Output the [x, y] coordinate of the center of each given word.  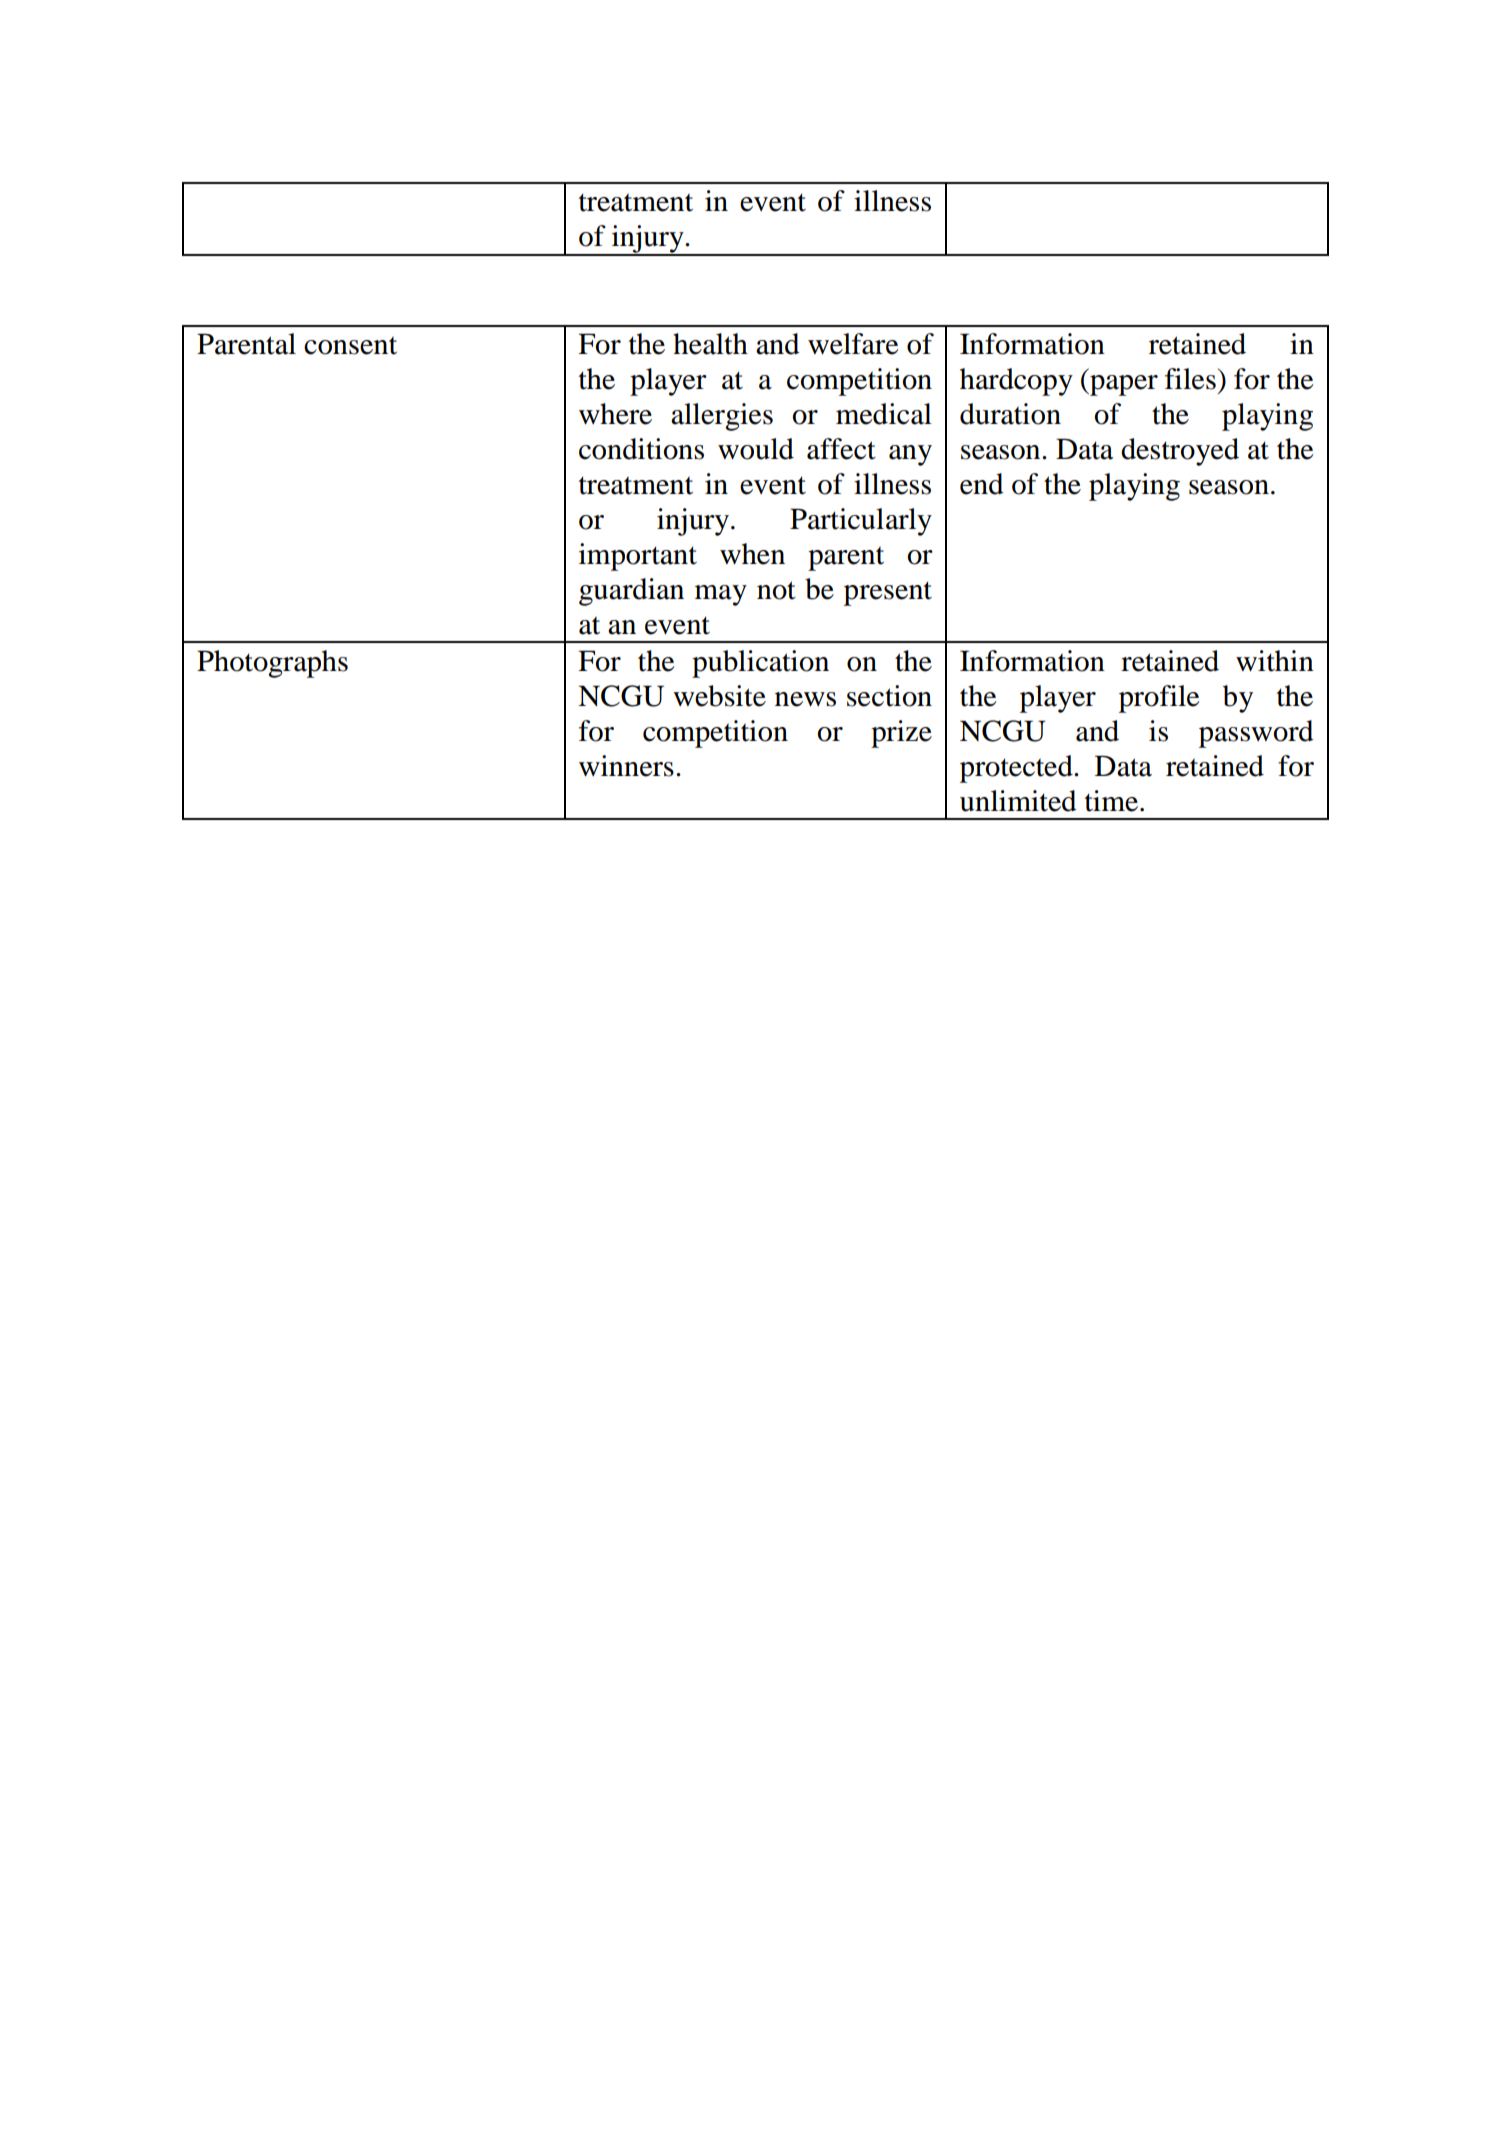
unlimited [1018, 801]
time [1113, 801]
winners [626, 766]
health [710, 344]
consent [350, 346]
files [1190, 379]
